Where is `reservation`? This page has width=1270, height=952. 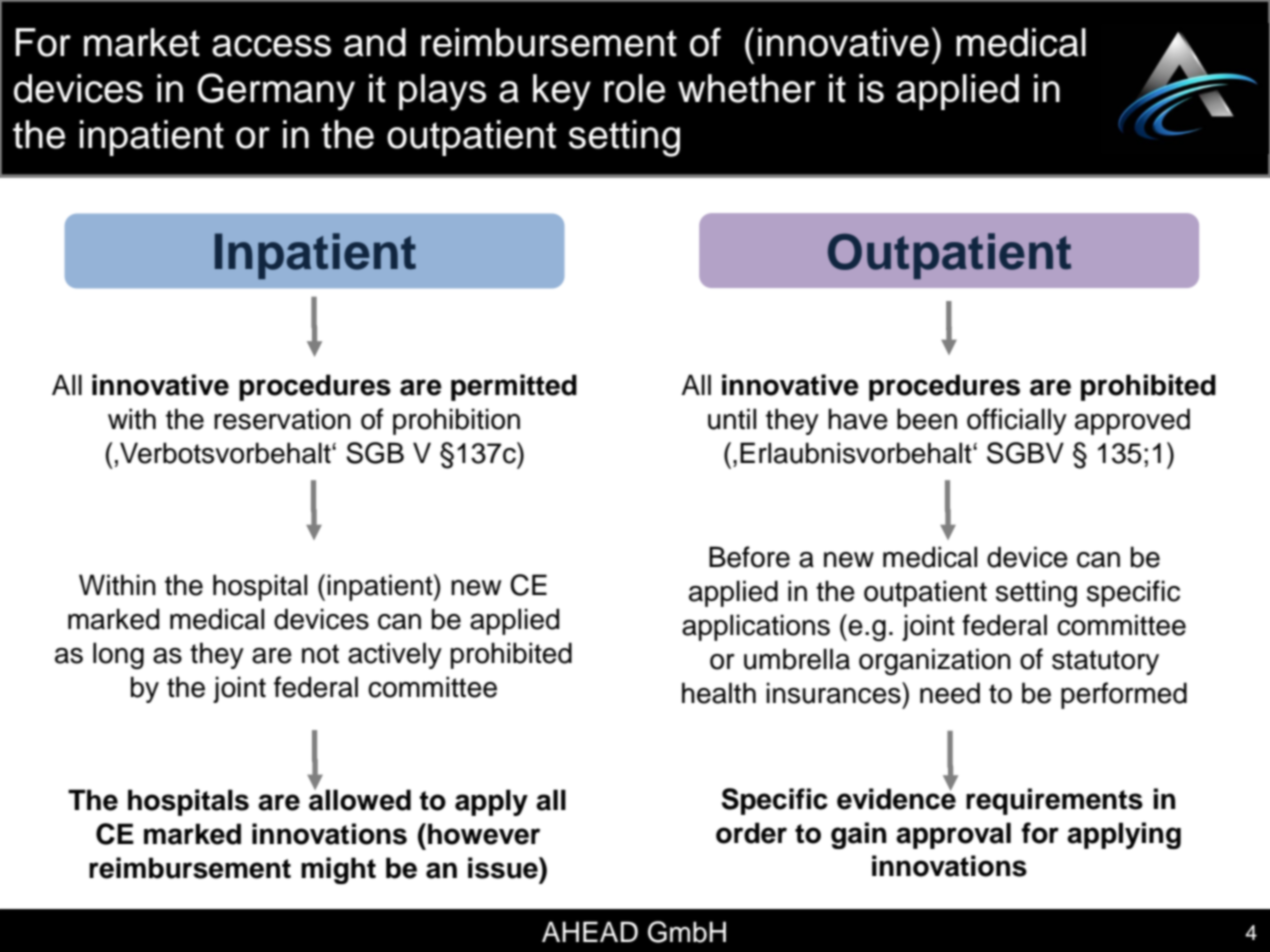
reservation is located at coordinates (282, 419).
